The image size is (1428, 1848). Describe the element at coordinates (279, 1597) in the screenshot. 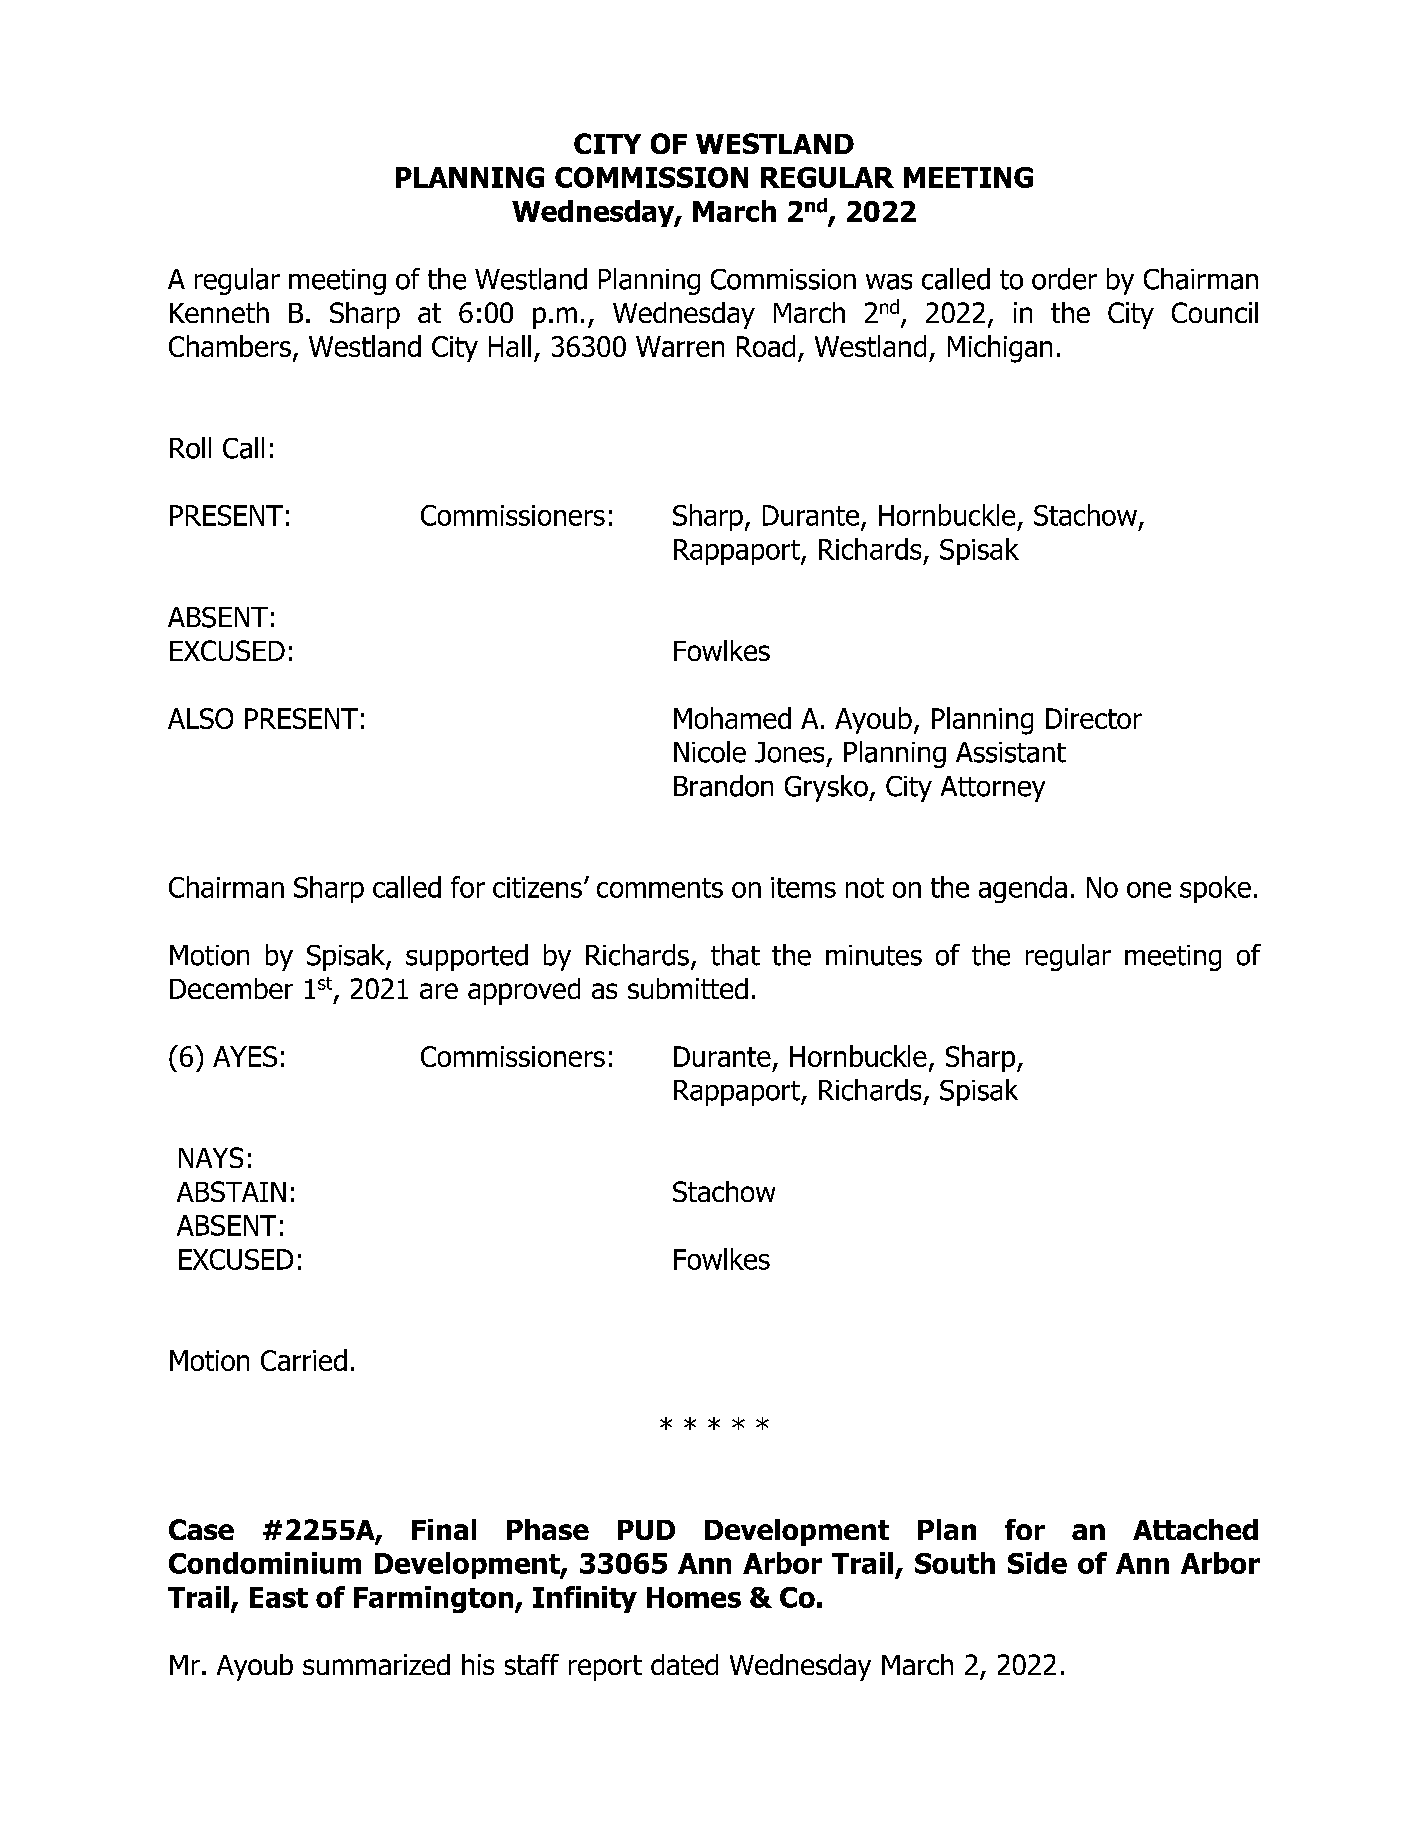

I see `East` at that location.
